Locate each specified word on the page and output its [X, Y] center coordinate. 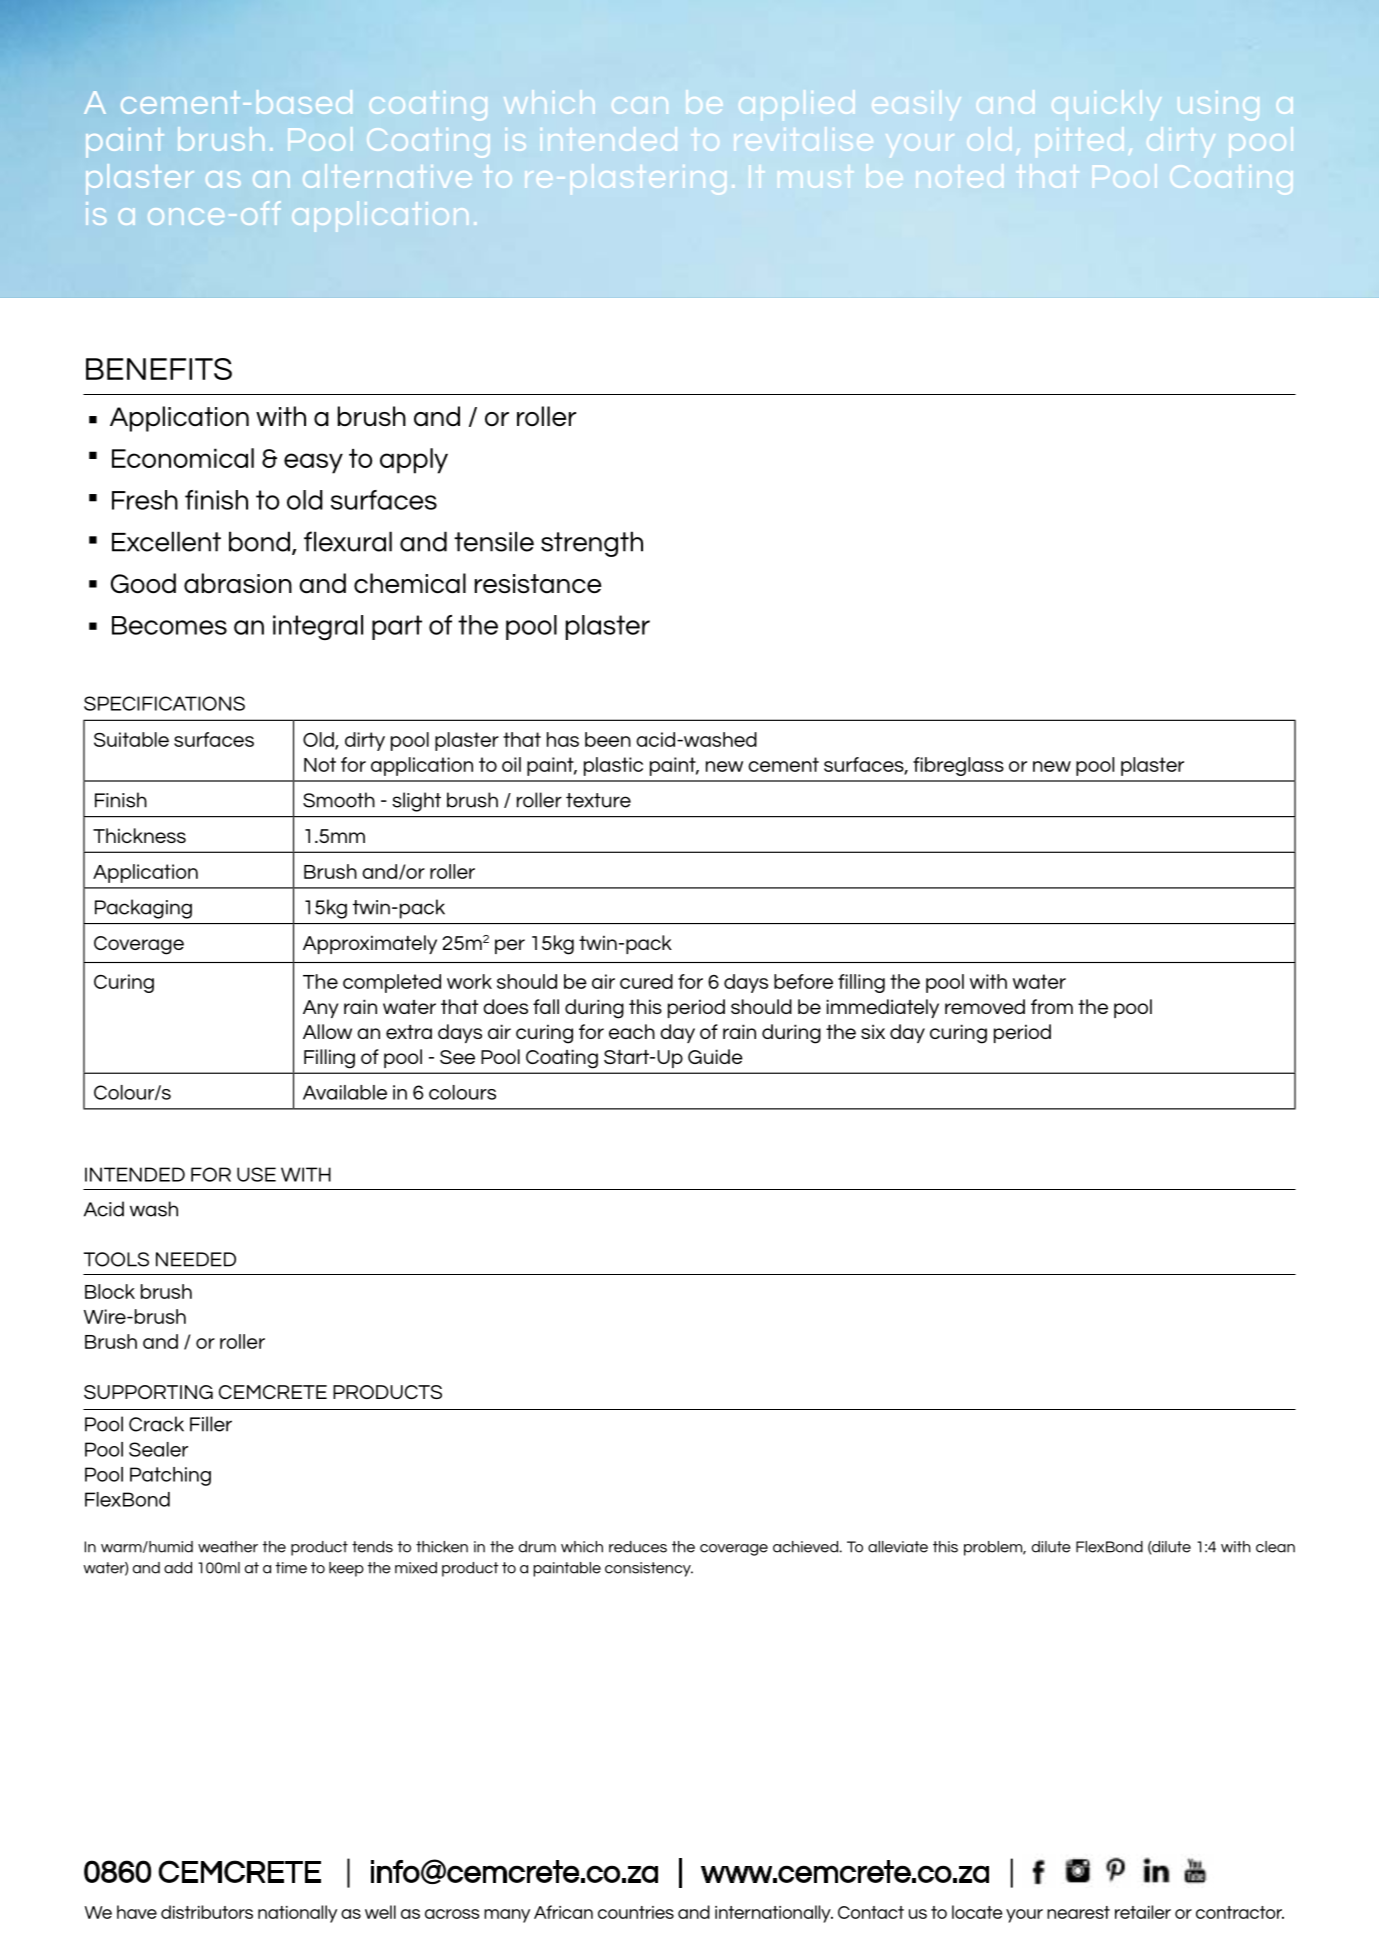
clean [1275, 1547]
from [1052, 1006]
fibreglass [958, 766]
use [256, 1174]
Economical [183, 458]
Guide [715, 1056]
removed [985, 1006]
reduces [638, 1547]
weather [228, 1547]
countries [636, 1912]
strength [592, 544]
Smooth [339, 800]
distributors [207, 1912]
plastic [613, 766]
